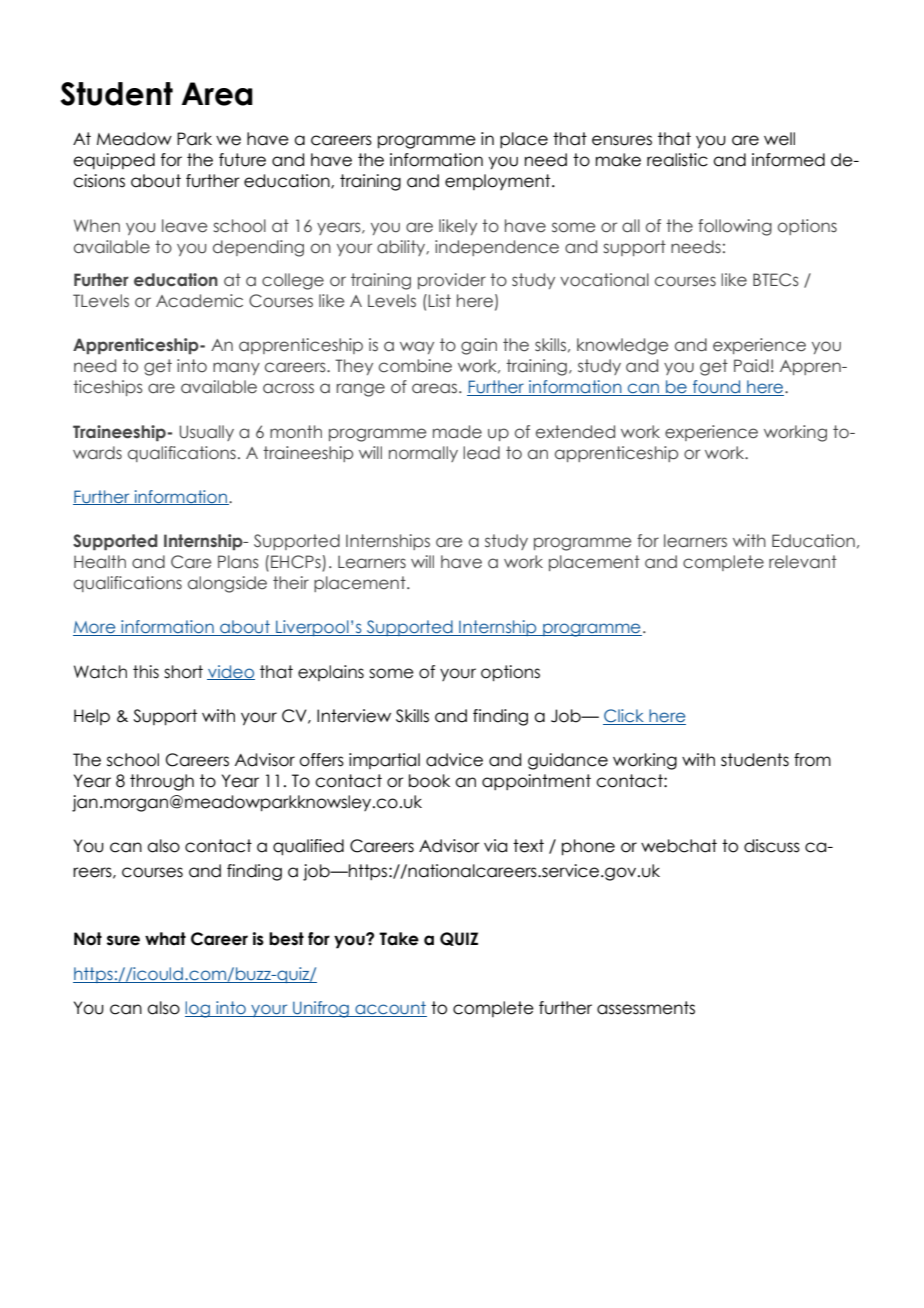 The height and width of the document is (1308, 924). Describe the element at coordinates (624, 717) in the document. I see `Click` at that location.
